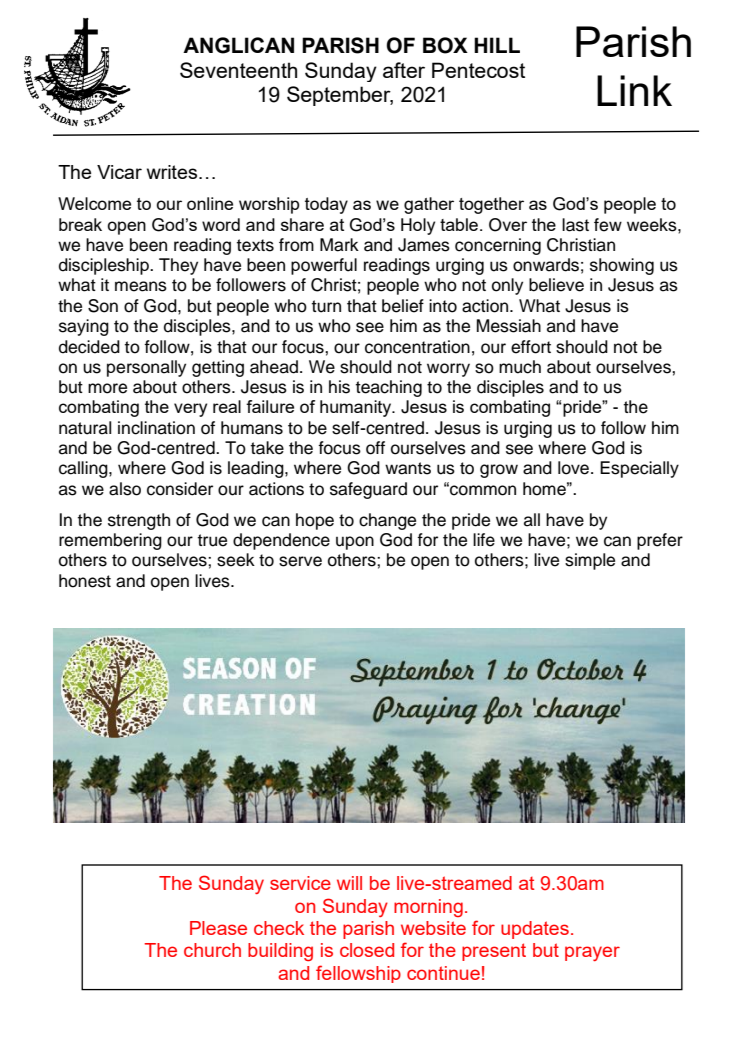 The image size is (742, 1052). What do you see at coordinates (238, 70) in the screenshot?
I see `Seventeenth` at bounding box center [238, 70].
